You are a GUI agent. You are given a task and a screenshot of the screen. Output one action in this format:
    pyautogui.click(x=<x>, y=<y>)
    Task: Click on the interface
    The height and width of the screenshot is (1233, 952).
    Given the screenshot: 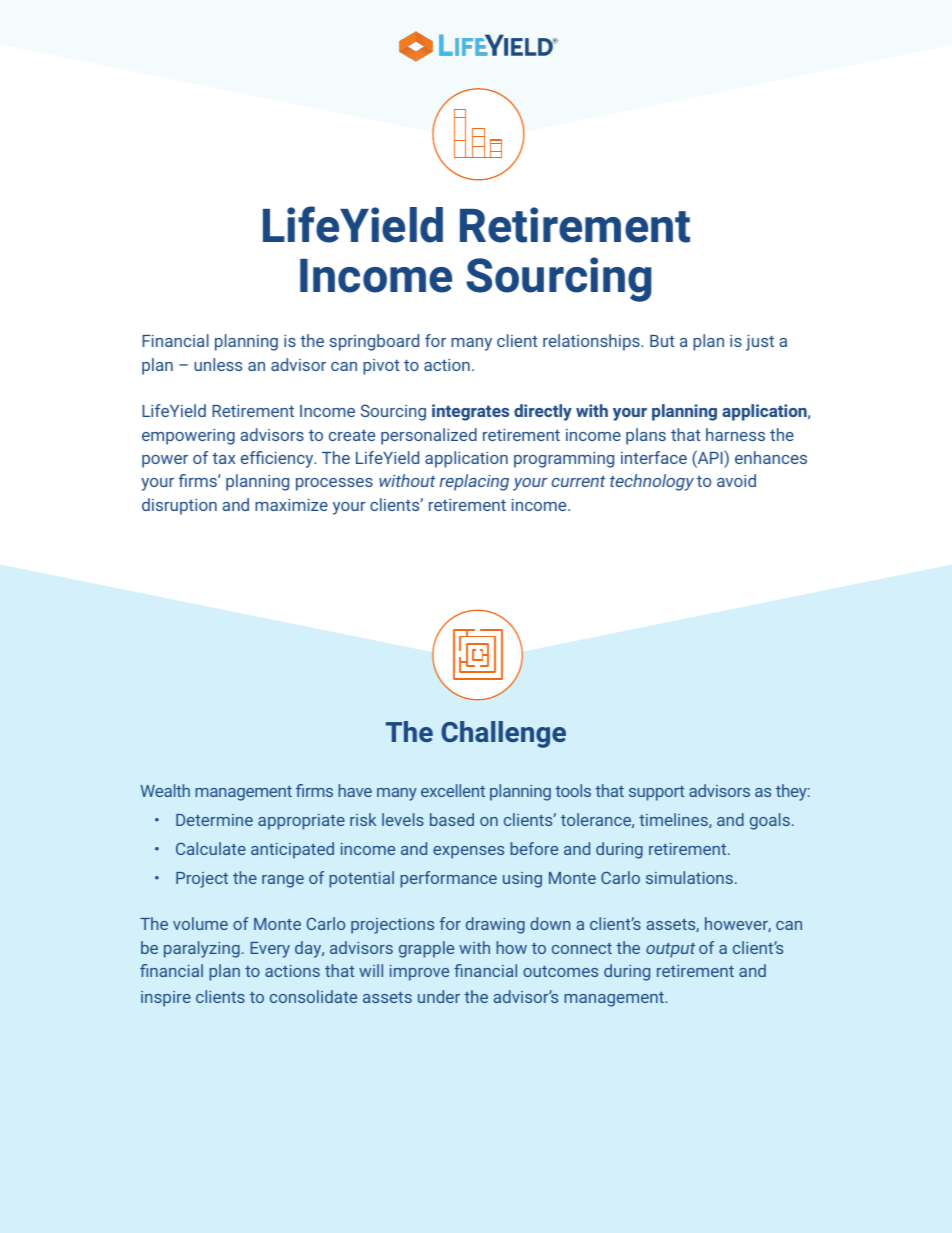 What is the action you would take?
    pyautogui.click(x=654, y=457)
